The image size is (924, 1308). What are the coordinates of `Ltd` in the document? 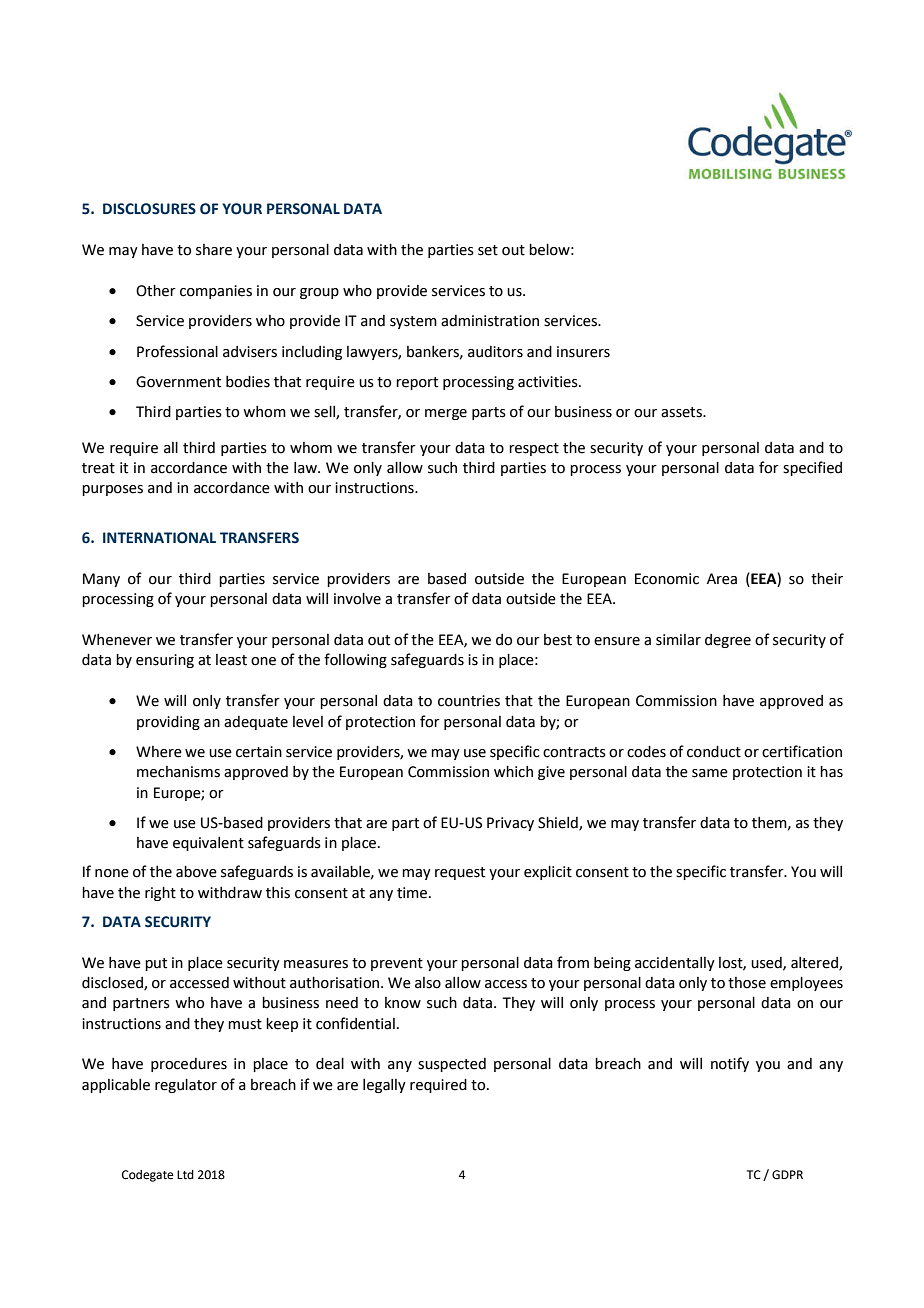 It's located at (185, 1175).
